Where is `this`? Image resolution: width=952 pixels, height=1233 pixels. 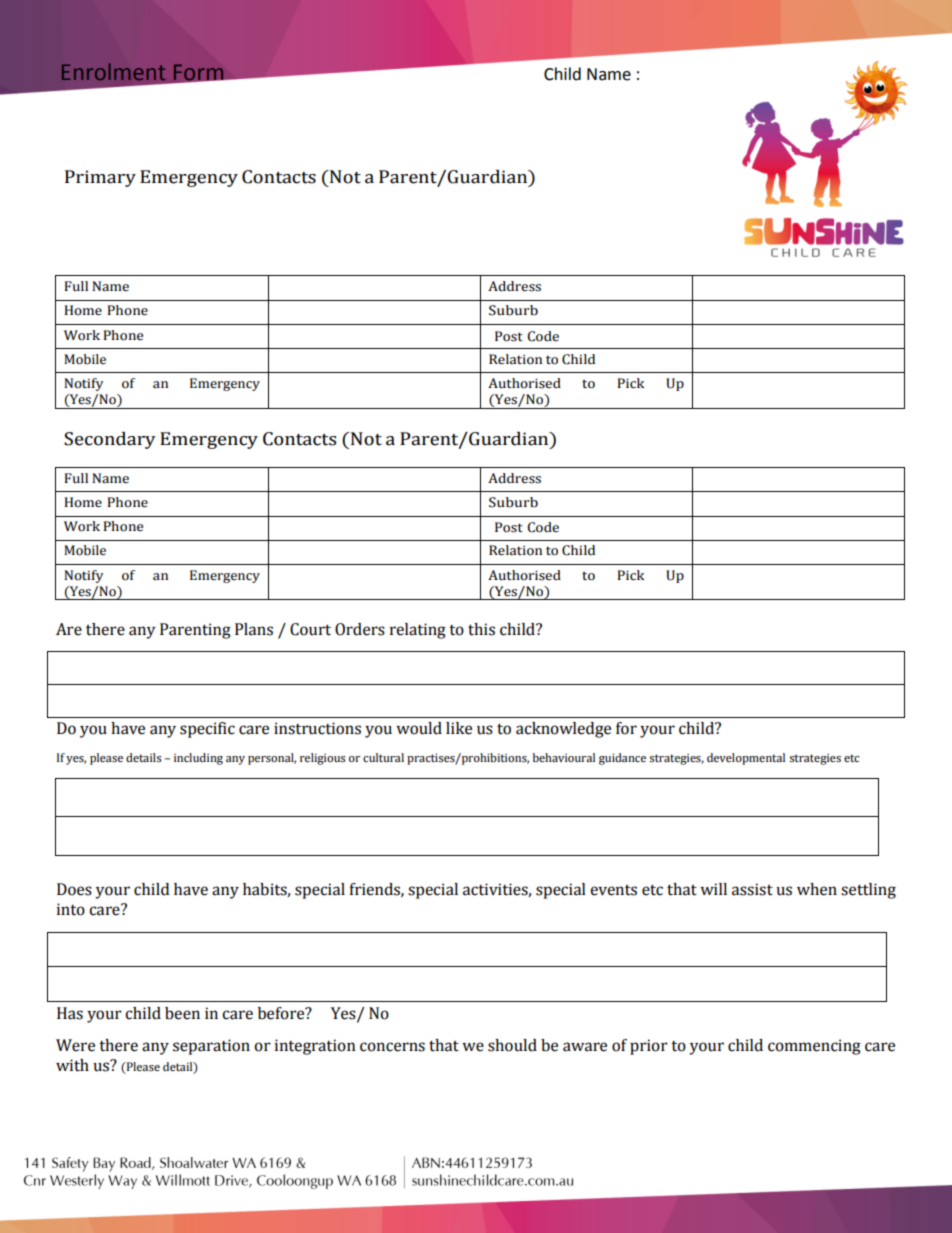
this is located at coordinates (481, 629).
